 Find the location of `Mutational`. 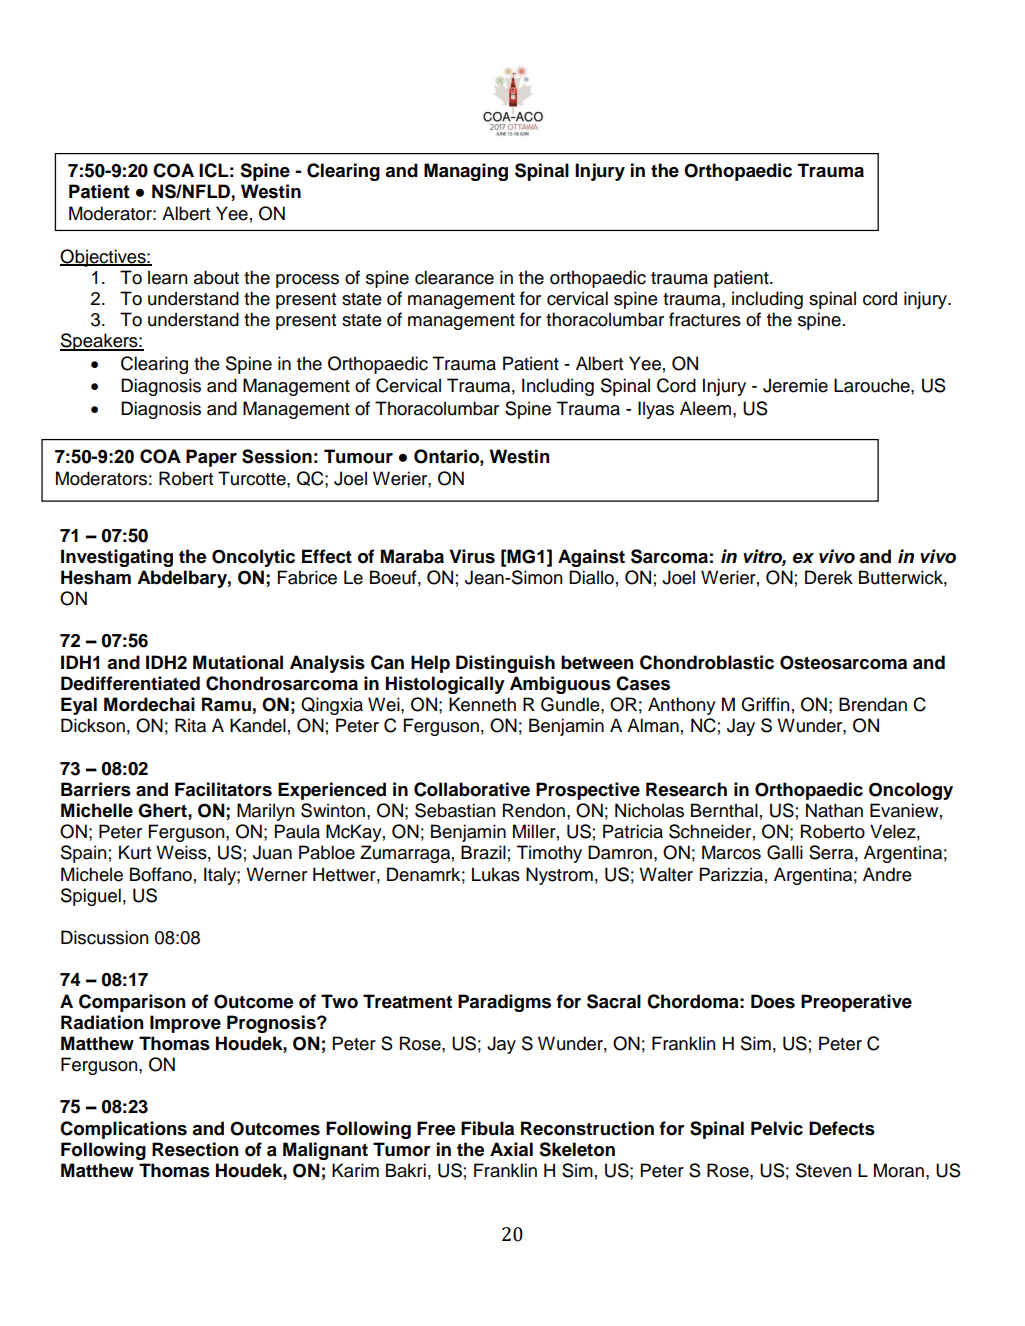

Mutational is located at coordinates (238, 662).
